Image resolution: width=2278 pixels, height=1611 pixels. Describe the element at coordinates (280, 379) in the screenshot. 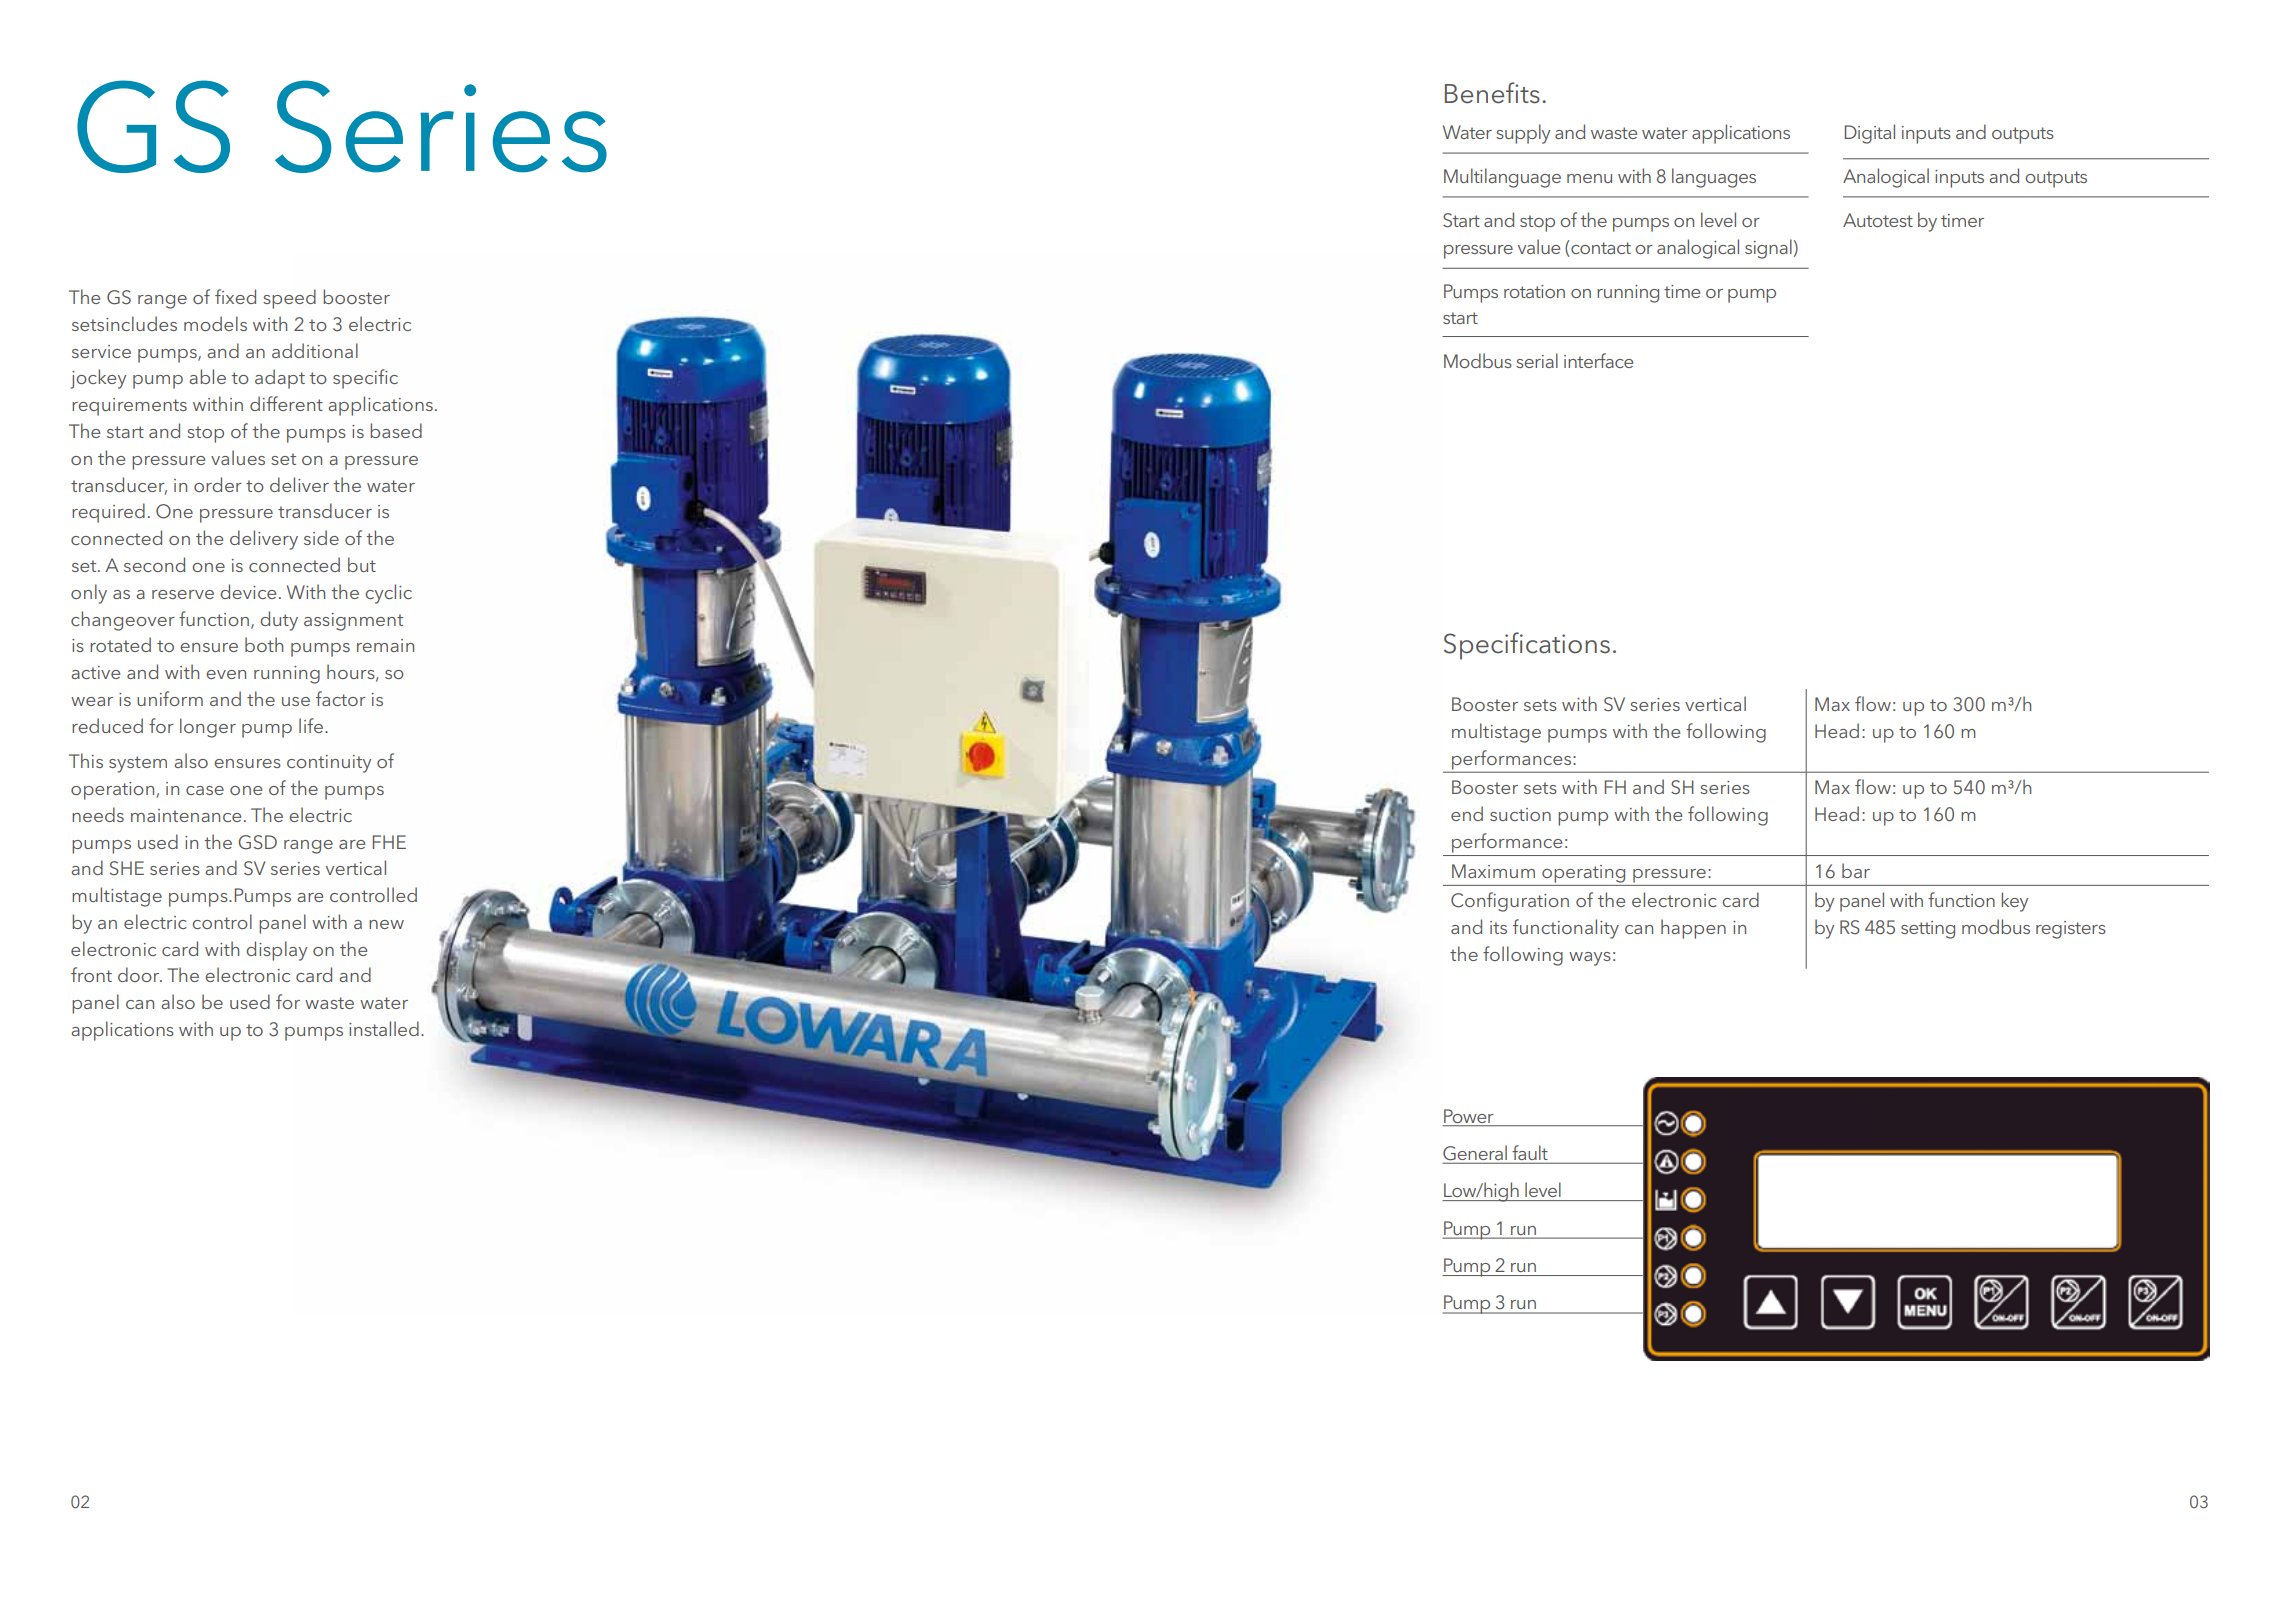

I see `adapt` at that location.
